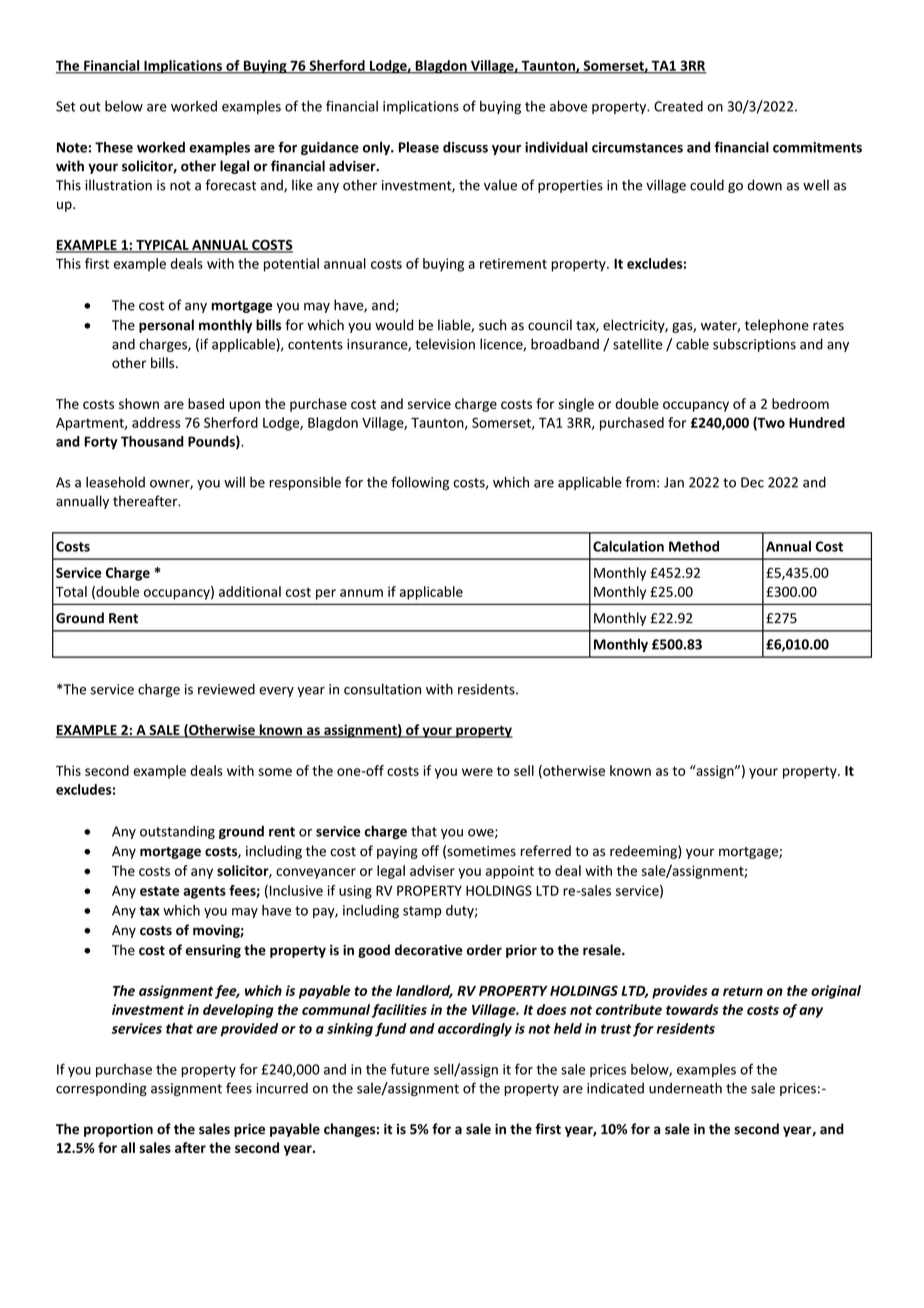 The image size is (924, 1308). Describe the element at coordinates (101, 1089) in the screenshot. I see `corresponding` at that location.
